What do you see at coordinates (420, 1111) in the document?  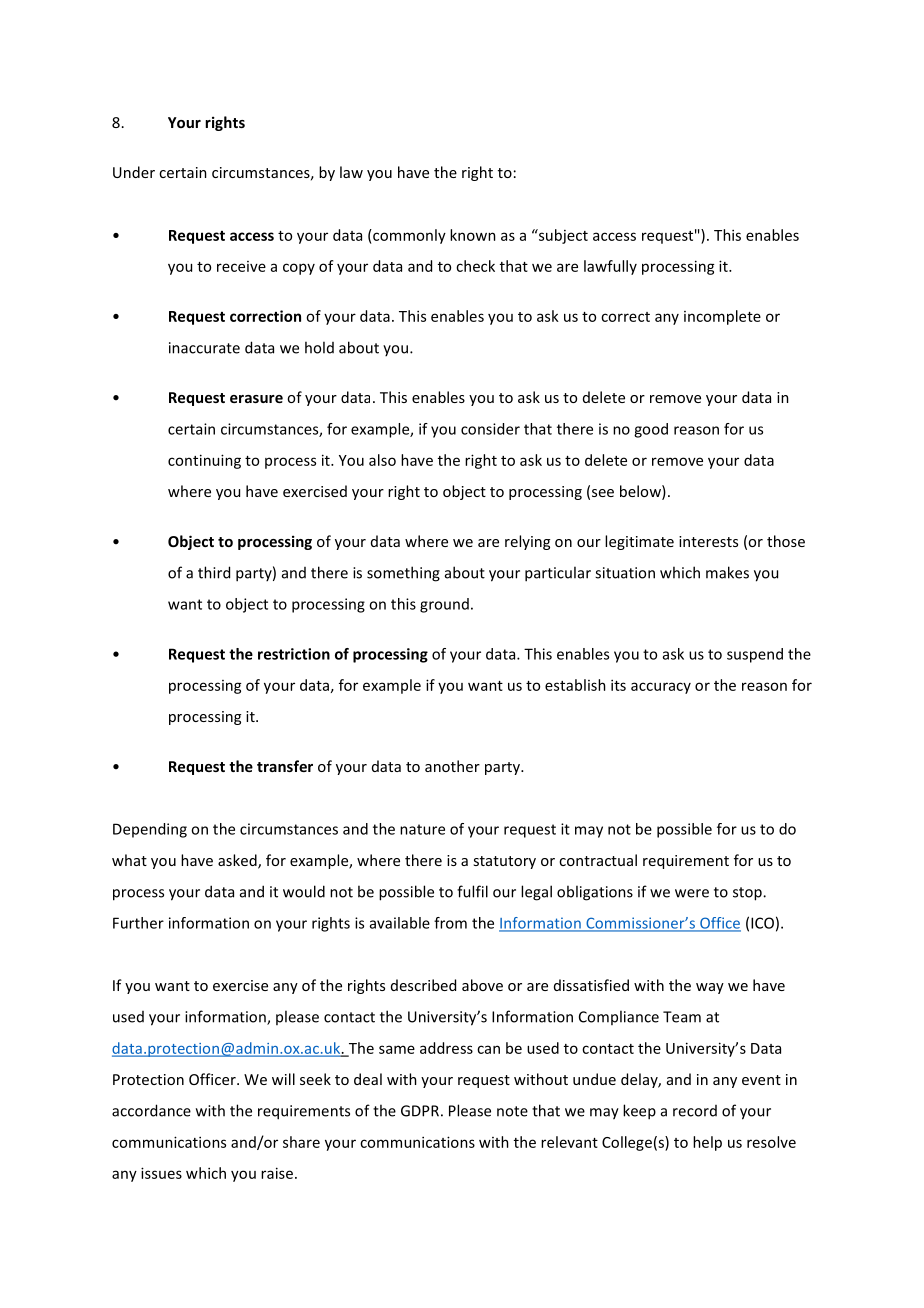 I see `GDPR` at bounding box center [420, 1111].
